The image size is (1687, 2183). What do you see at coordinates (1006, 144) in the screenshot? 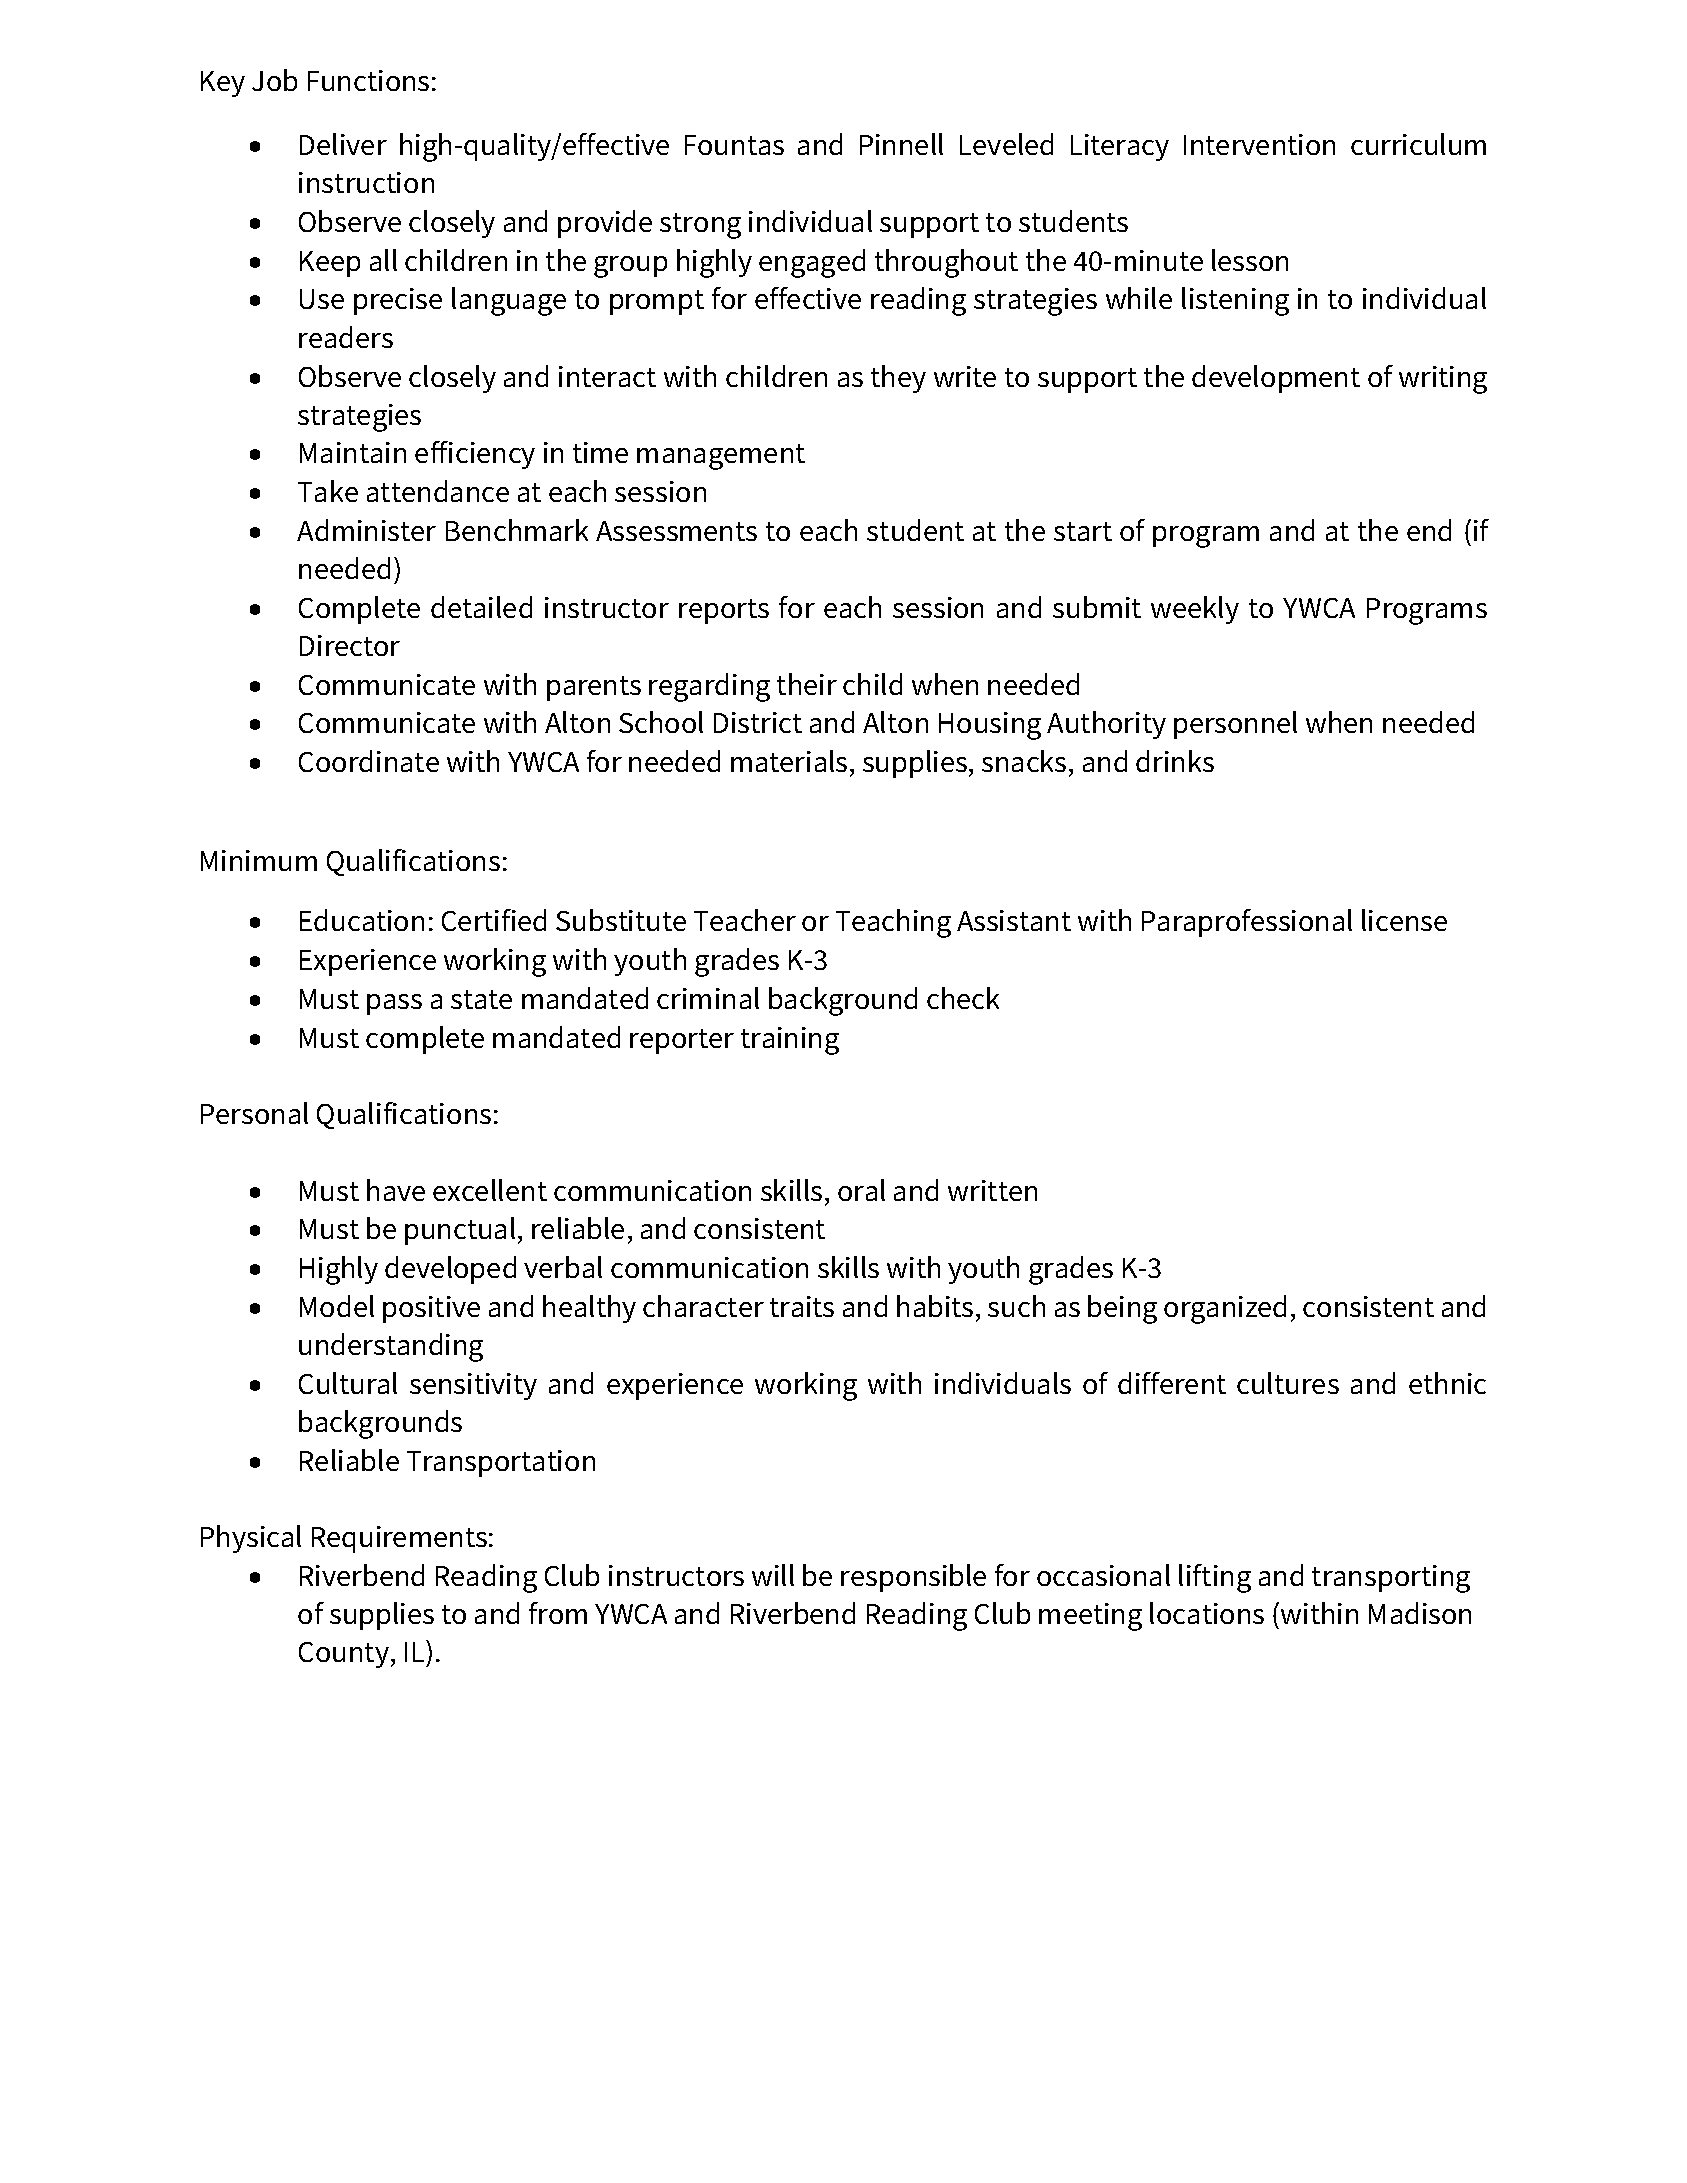
I see `Leveled` at bounding box center [1006, 144].
